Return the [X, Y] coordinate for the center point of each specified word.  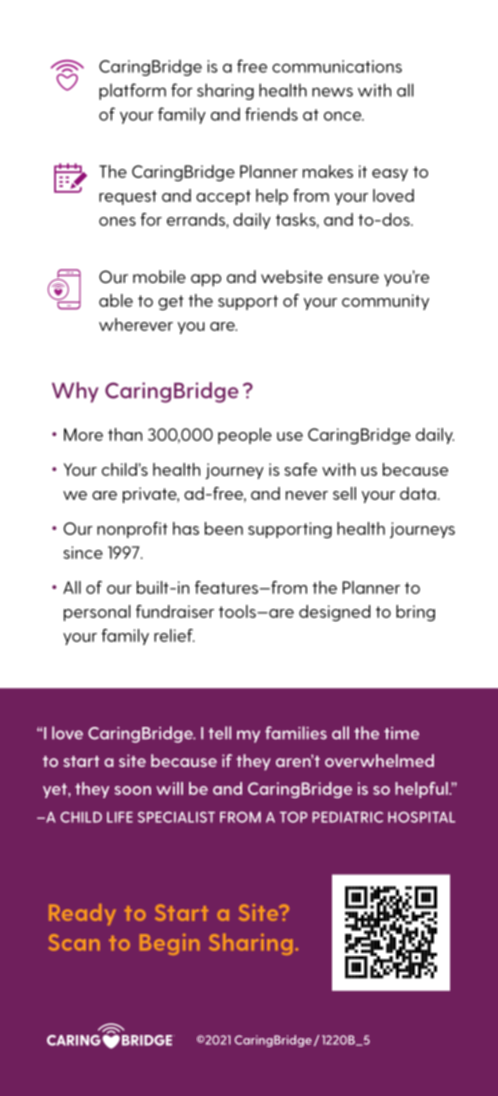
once [344, 116]
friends [271, 114]
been [224, 528]
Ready [82, 914]
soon [133, 790]
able [116, 300]
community [385, 302]
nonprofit [132, 530]
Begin [170, 944]
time [401, 733]
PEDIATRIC [347, 817]
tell [219, 733]
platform [132, 91]
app [206, 280]
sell [344, 493]
